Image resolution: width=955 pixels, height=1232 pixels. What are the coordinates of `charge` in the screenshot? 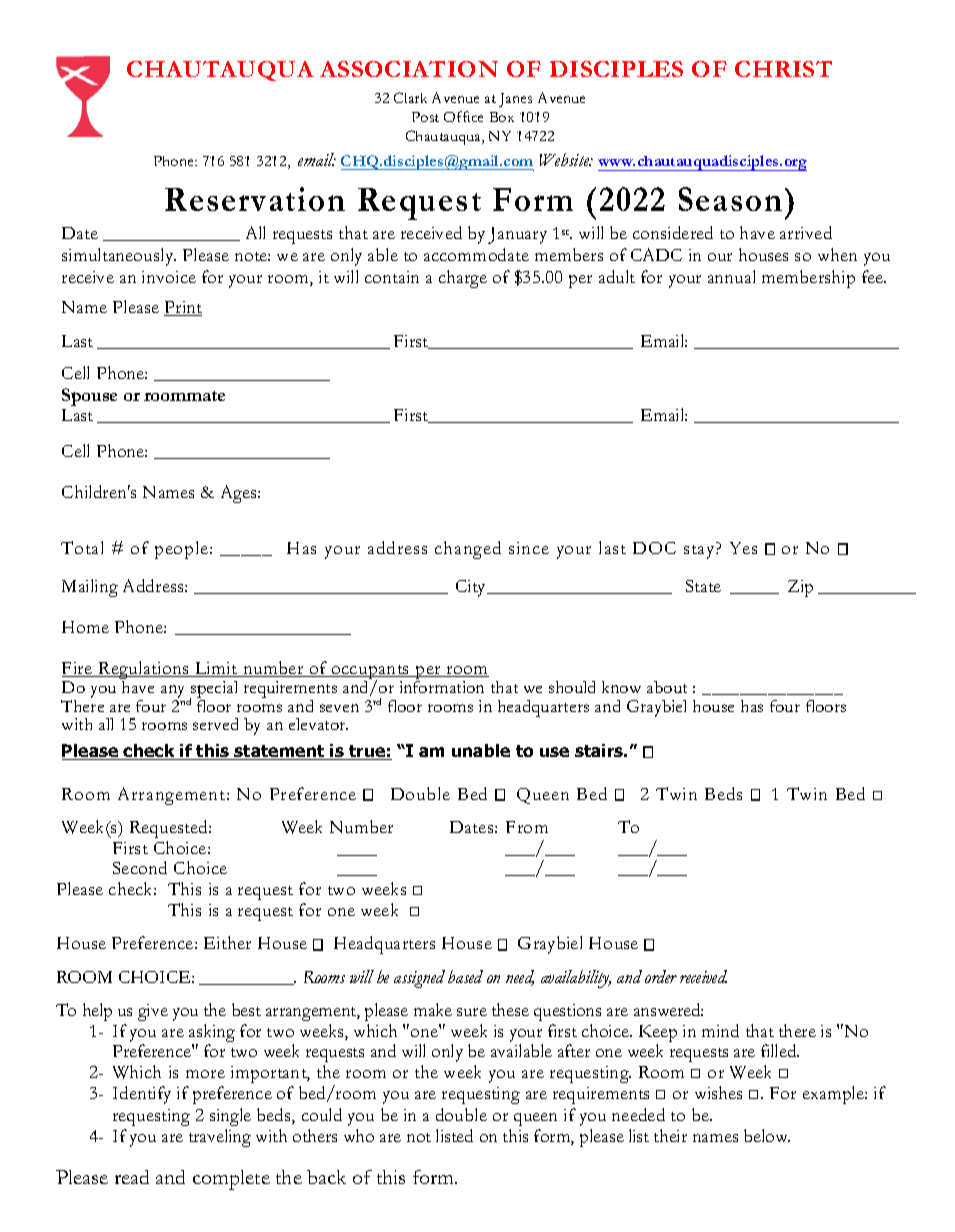 It's located at (463, 279).
